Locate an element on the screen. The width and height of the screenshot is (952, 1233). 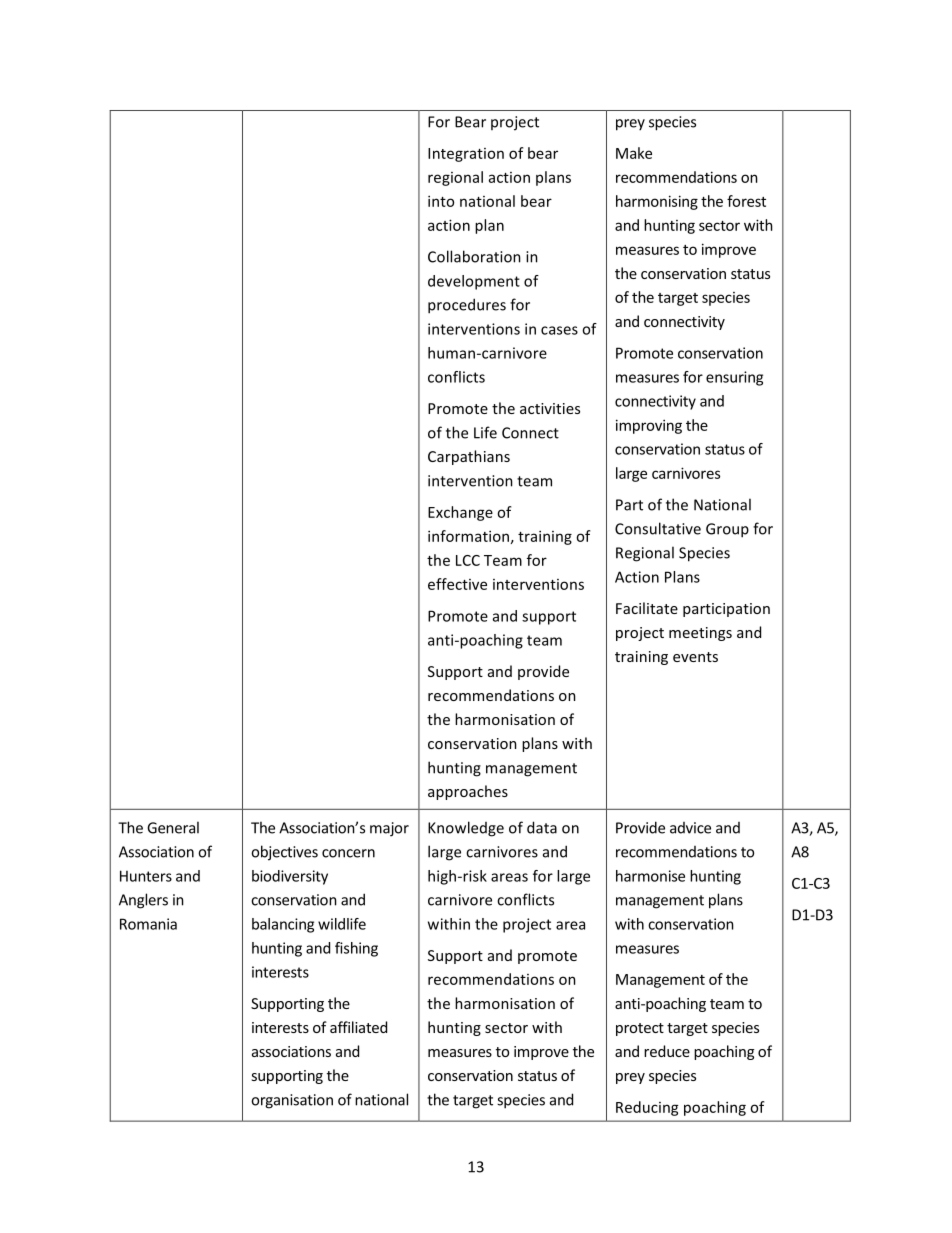
into is located at coordinates (441, 201).
